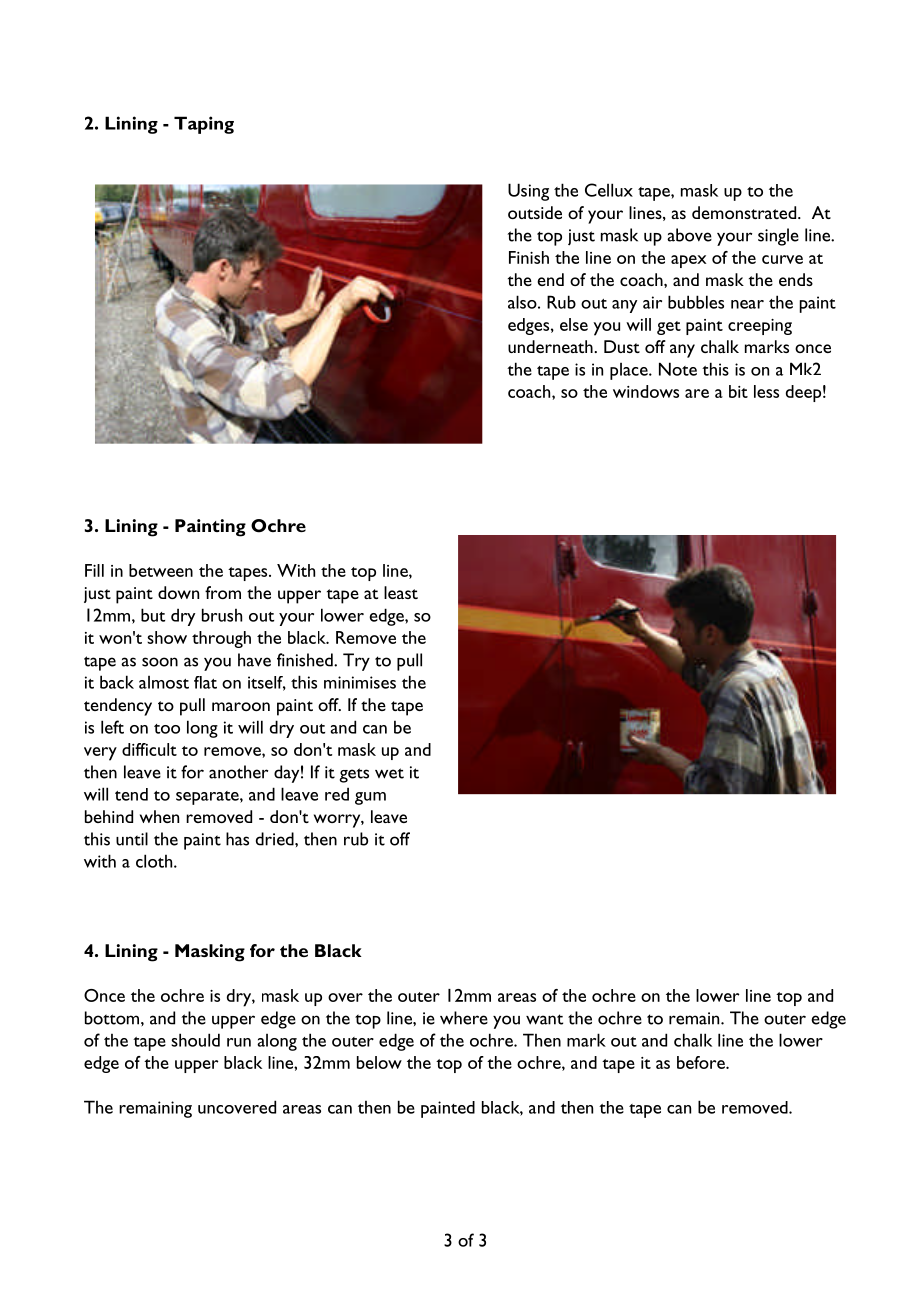  I want to click on demonstrated, so click(745, 212).
